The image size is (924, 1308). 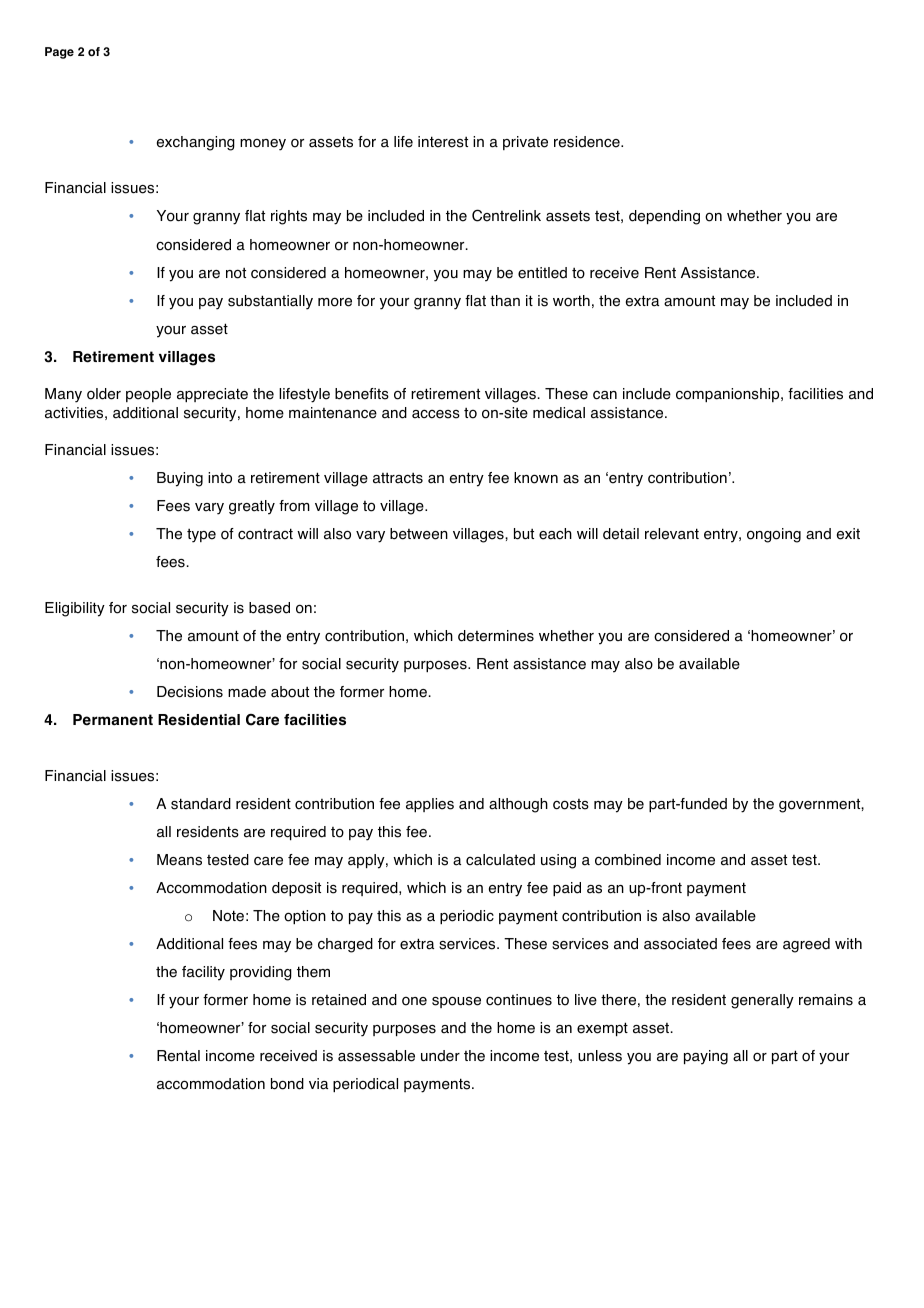 What do you see at coordinates (113, 720) in the screenshot?
I see `Permanent` at bounding box center [113, 720].
